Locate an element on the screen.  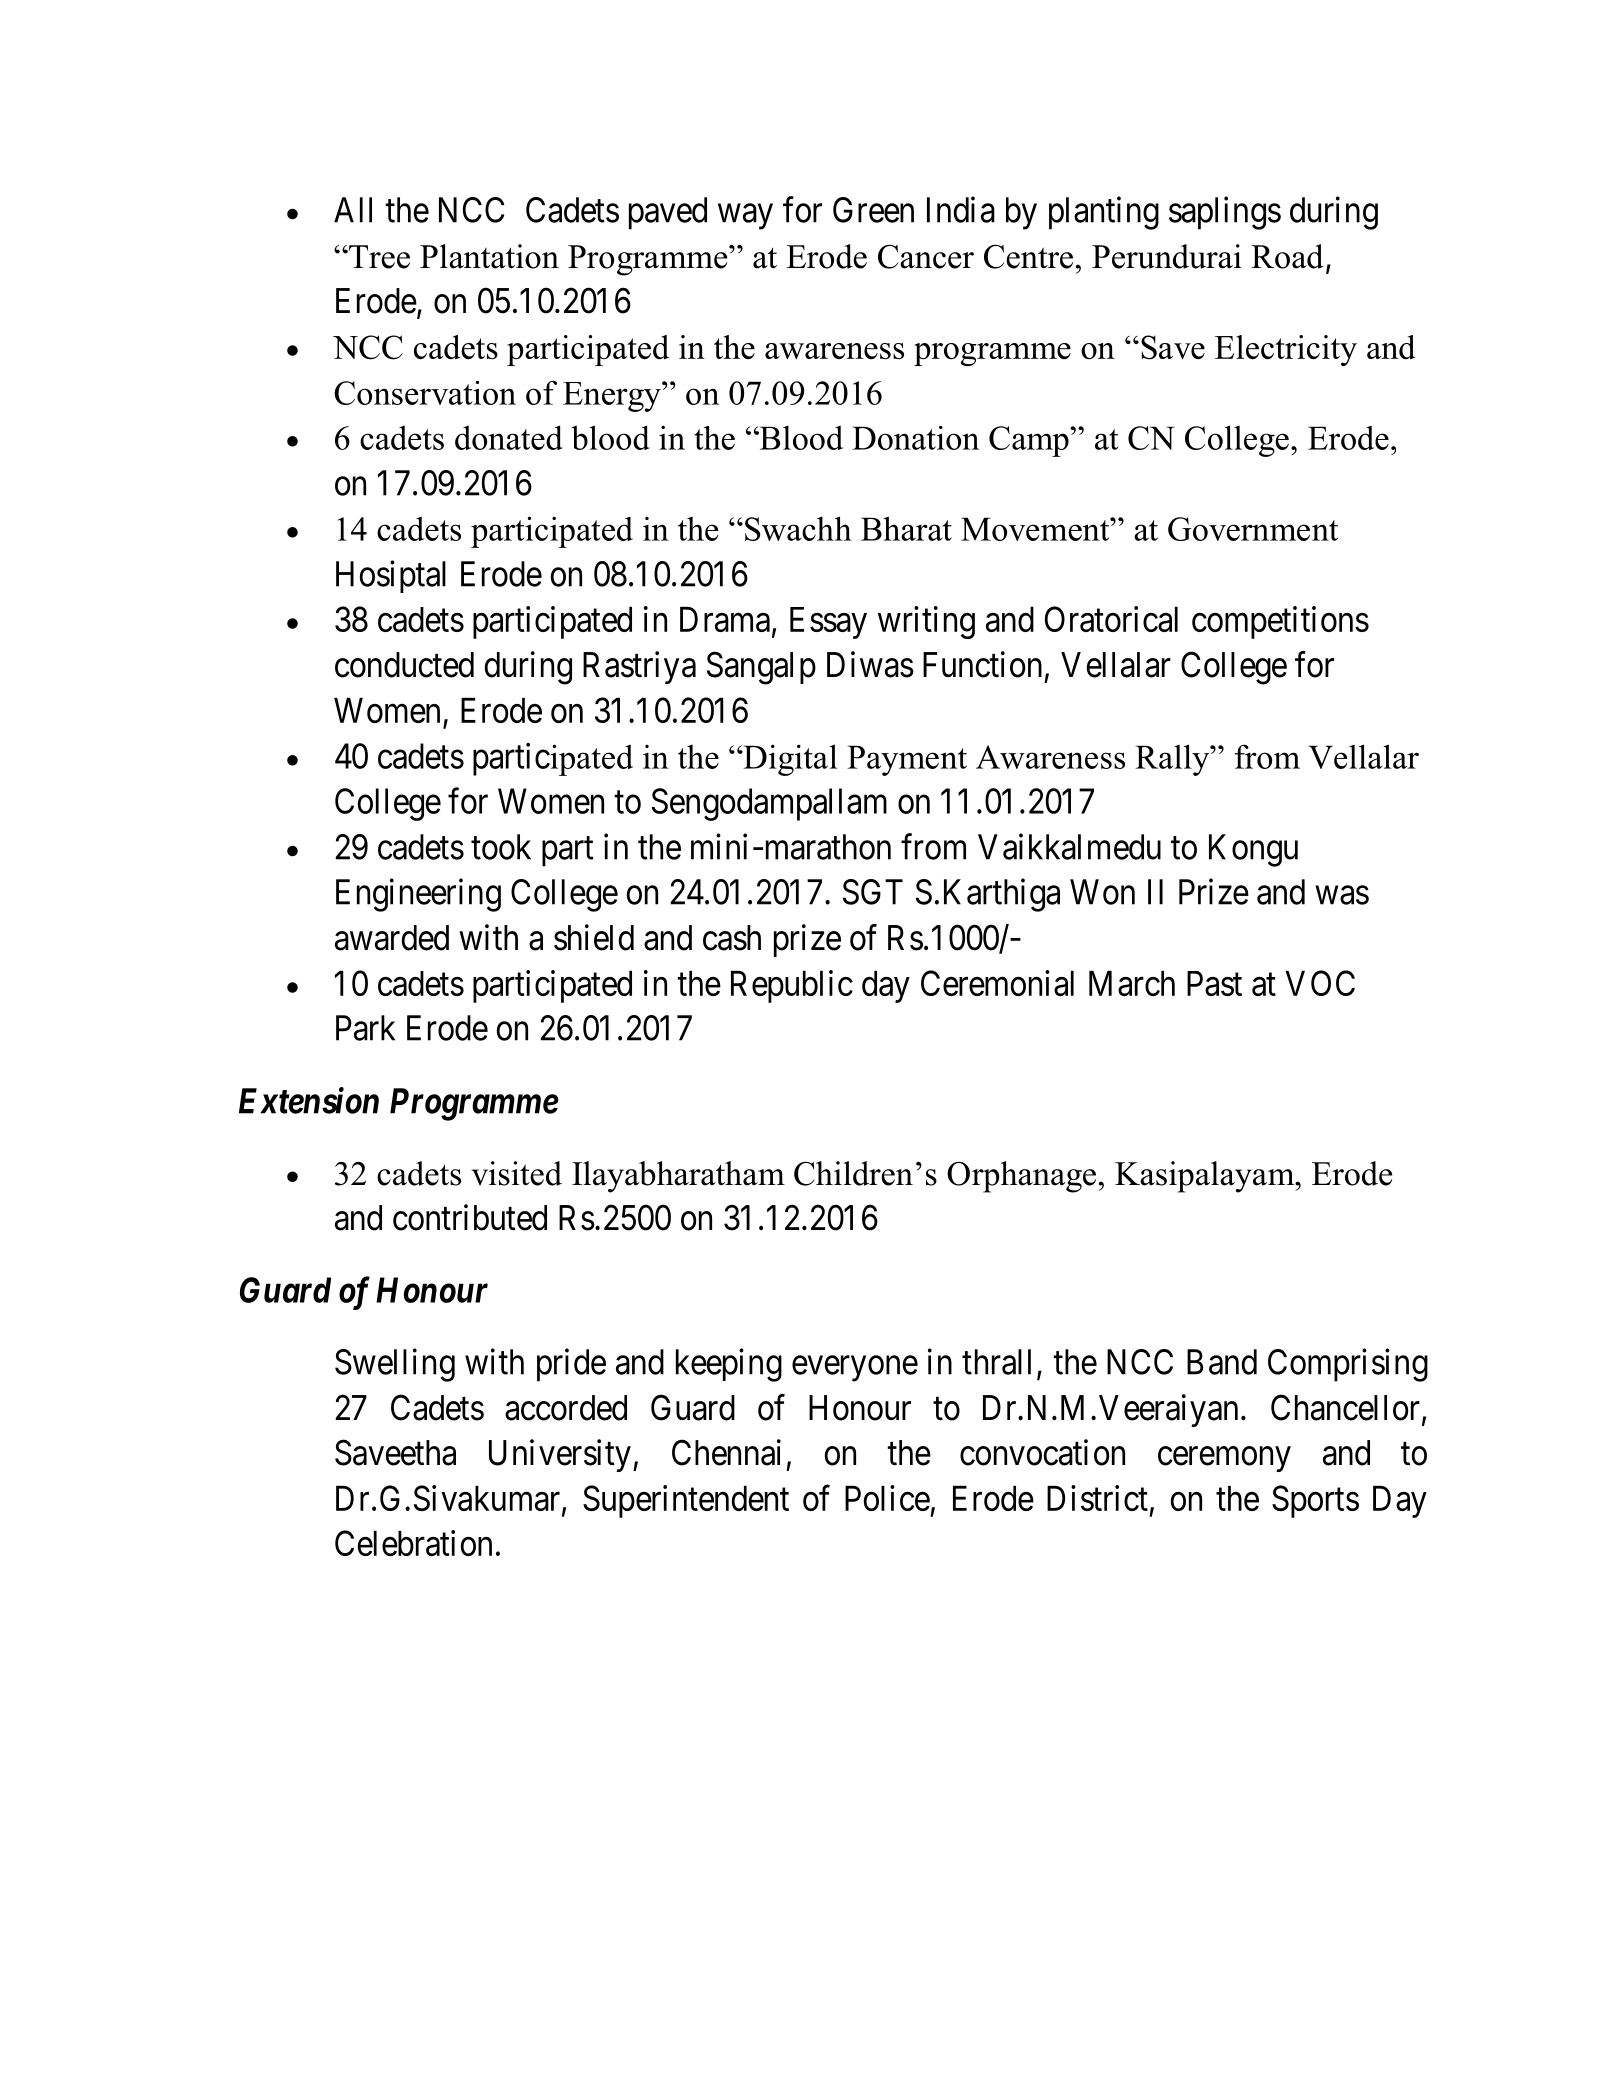
Engineering is located at coordinates (418, 895).
